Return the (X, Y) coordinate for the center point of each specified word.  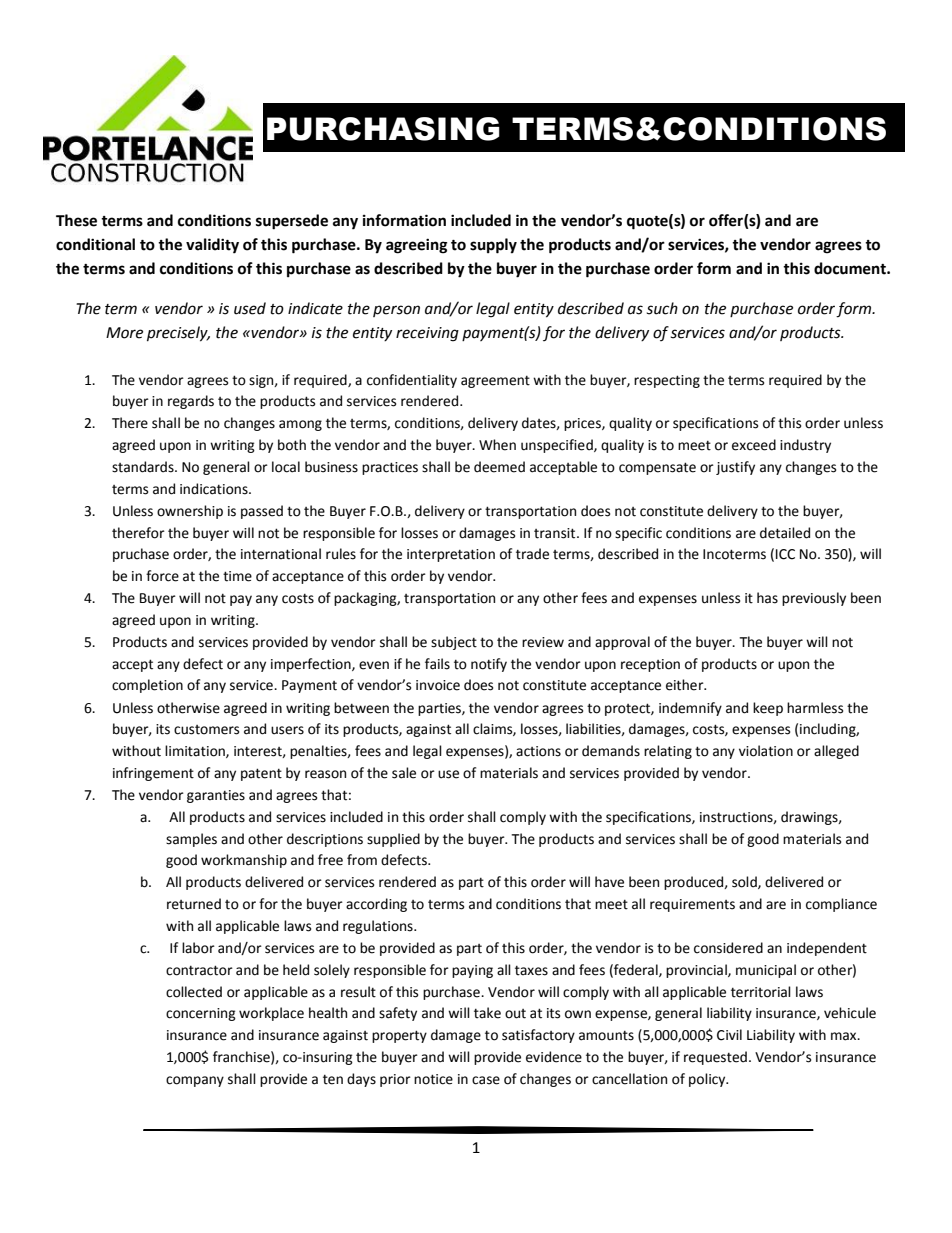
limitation (196, 751)
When (497, 445)
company (195, 1081)
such (662, 308)
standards (144, 467)
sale (404, 773)
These (76, 220)
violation (766, 751)
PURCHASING (383, 129)
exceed (754, 445)
